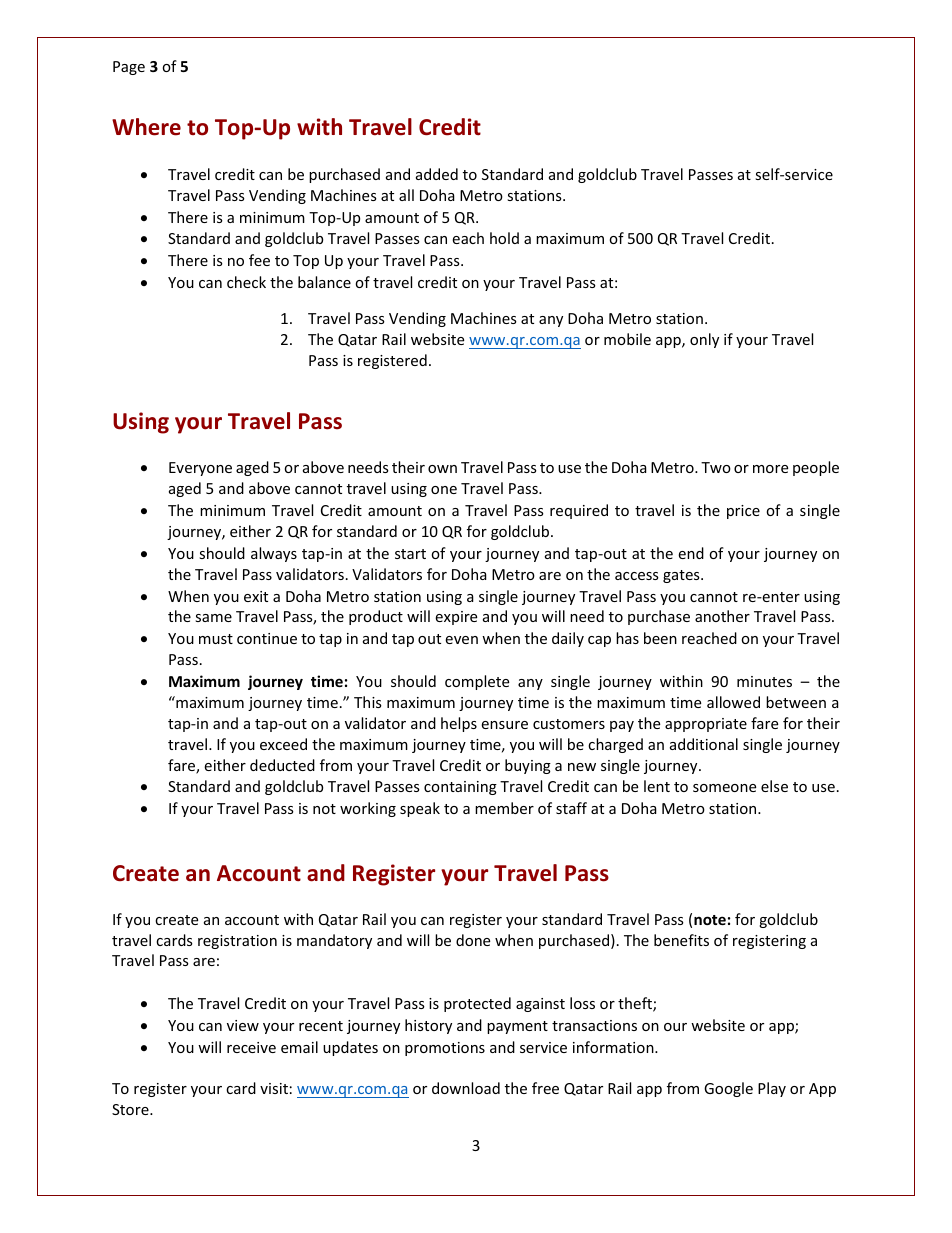  Describe the element at coordinates (710, 920) in the page. I see `note` at that location.
